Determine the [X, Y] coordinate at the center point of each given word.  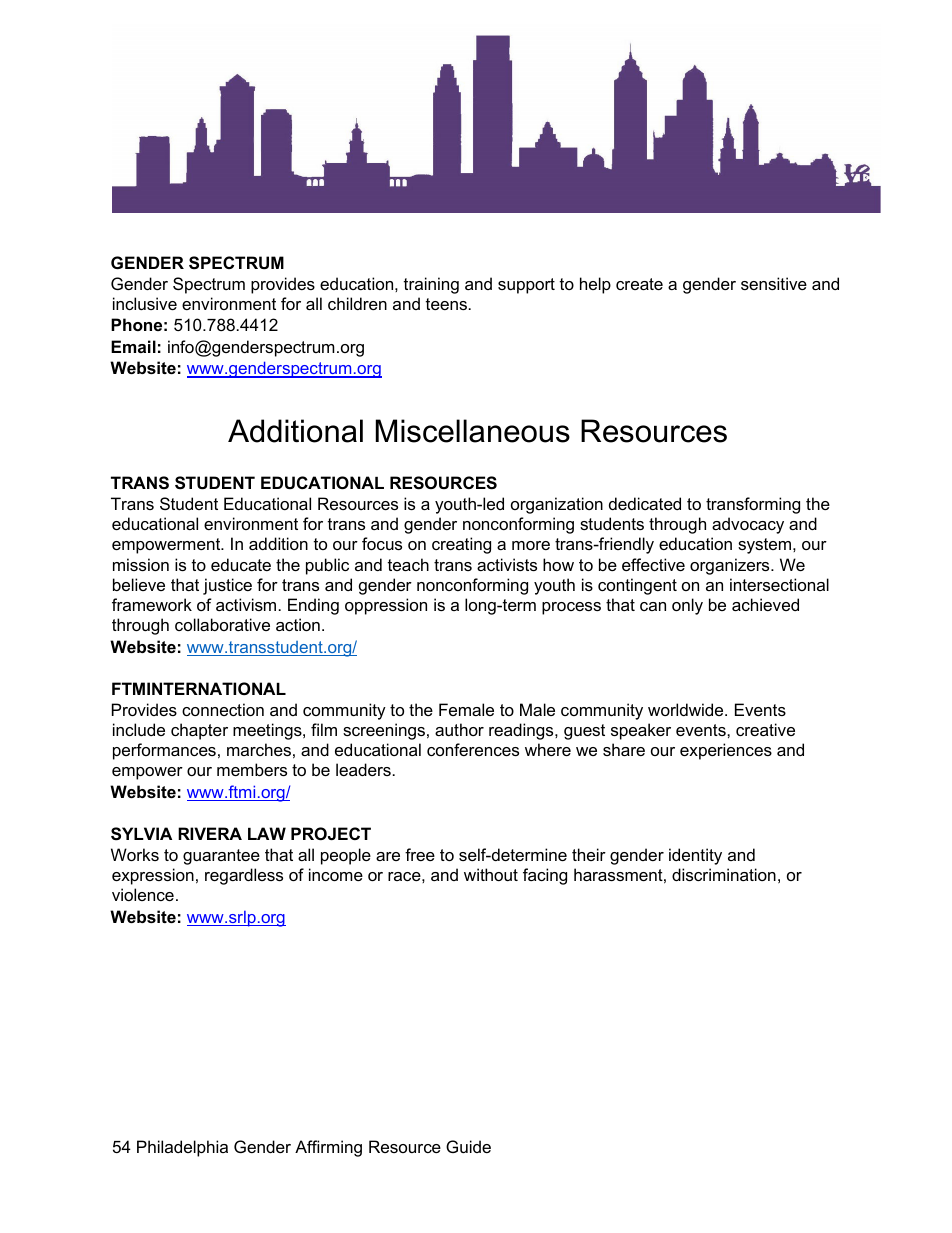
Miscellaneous [473, 431]
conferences [473, 749]
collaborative [222, 624]
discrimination [724, 874]
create [639, 284]
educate [241, 564]
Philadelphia [182, 1148]
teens [446, 304]
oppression [386, 606]
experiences [726, 751]
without [491, 874]
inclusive [145, 303]
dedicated [645, 503]
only [687, 606]
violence [143, 894]
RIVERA [210, 833]
